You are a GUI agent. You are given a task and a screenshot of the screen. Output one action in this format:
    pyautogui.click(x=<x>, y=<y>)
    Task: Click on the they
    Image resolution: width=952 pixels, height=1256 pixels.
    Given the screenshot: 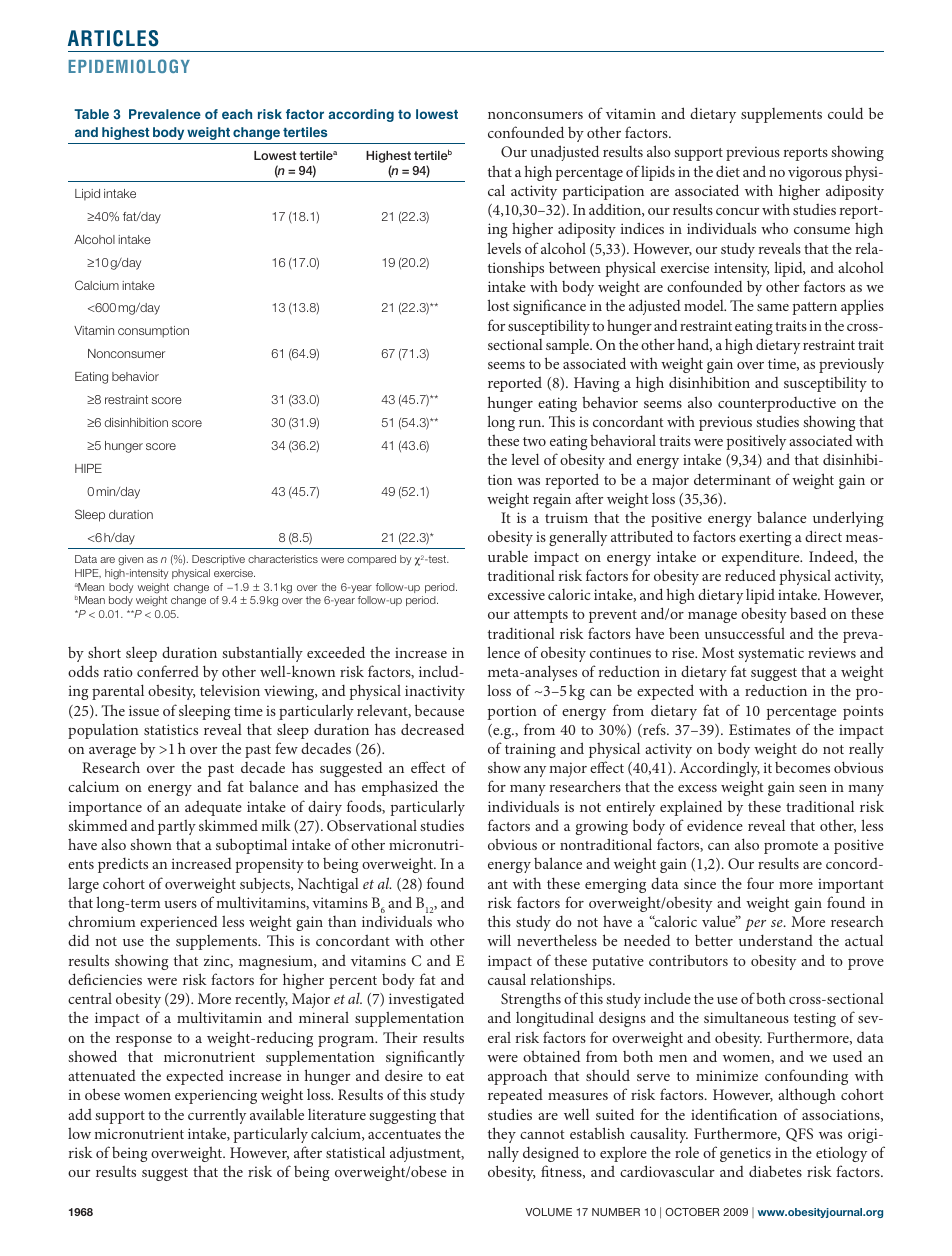 What is the action you would take?
    pyautogui.click(x=502, y=1135)
